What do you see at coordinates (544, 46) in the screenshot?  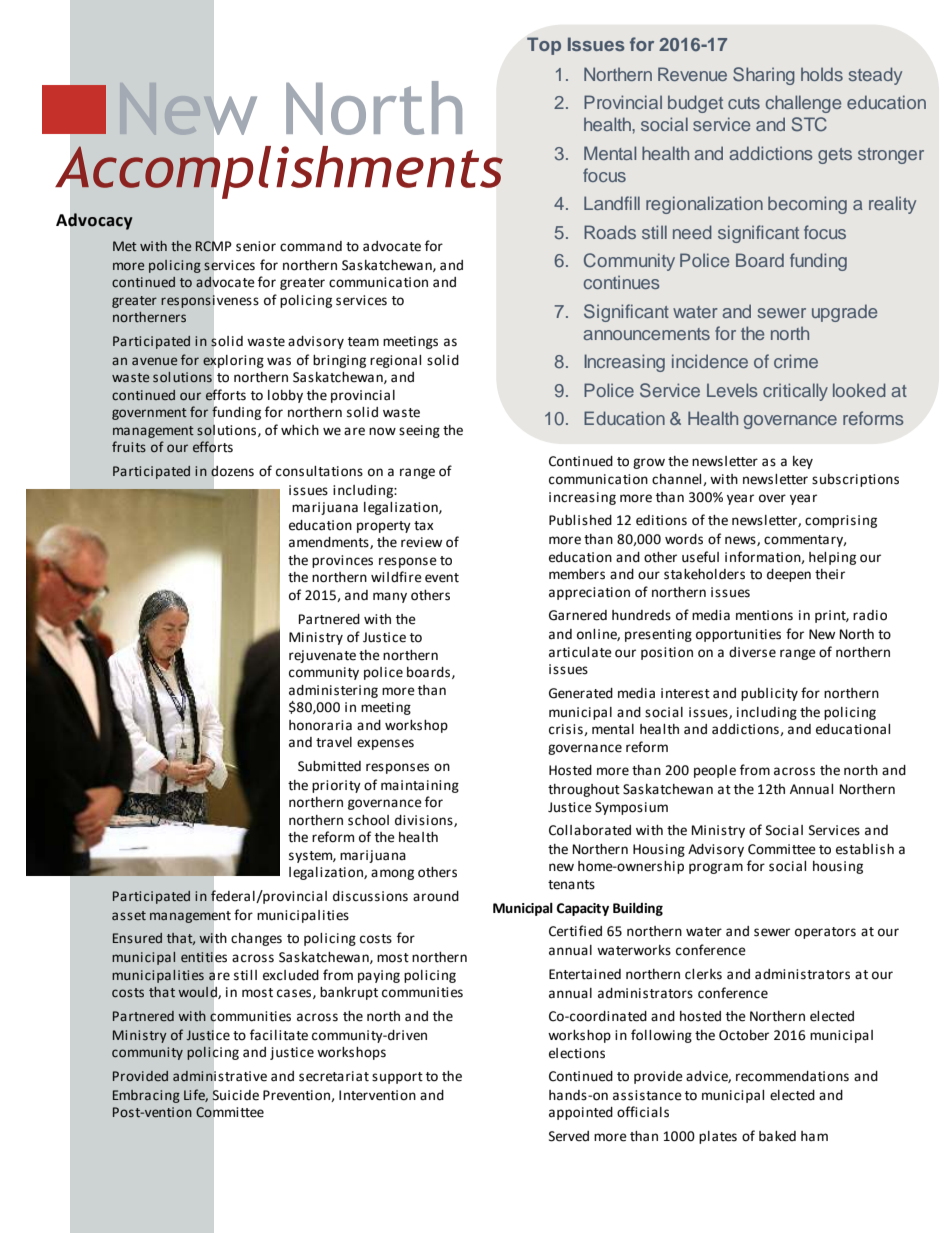 I see `Top` at bounding box center [544, 46].
